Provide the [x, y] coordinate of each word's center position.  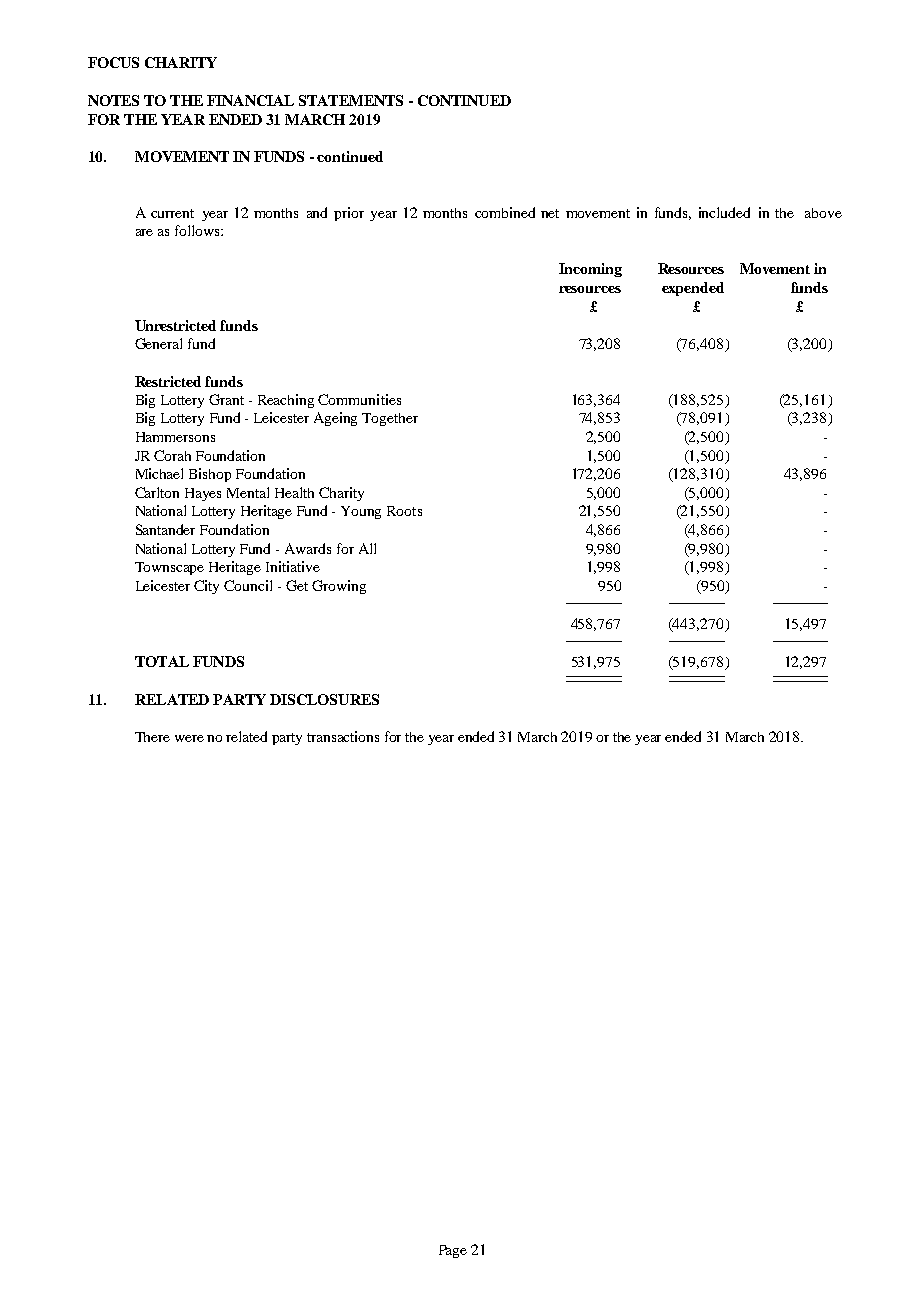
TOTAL [162, 661]
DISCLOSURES [324, 699]
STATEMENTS [351, 100]
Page [453, 1251]
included [724, 212]
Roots [404, 511]
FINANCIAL [250, 100]
